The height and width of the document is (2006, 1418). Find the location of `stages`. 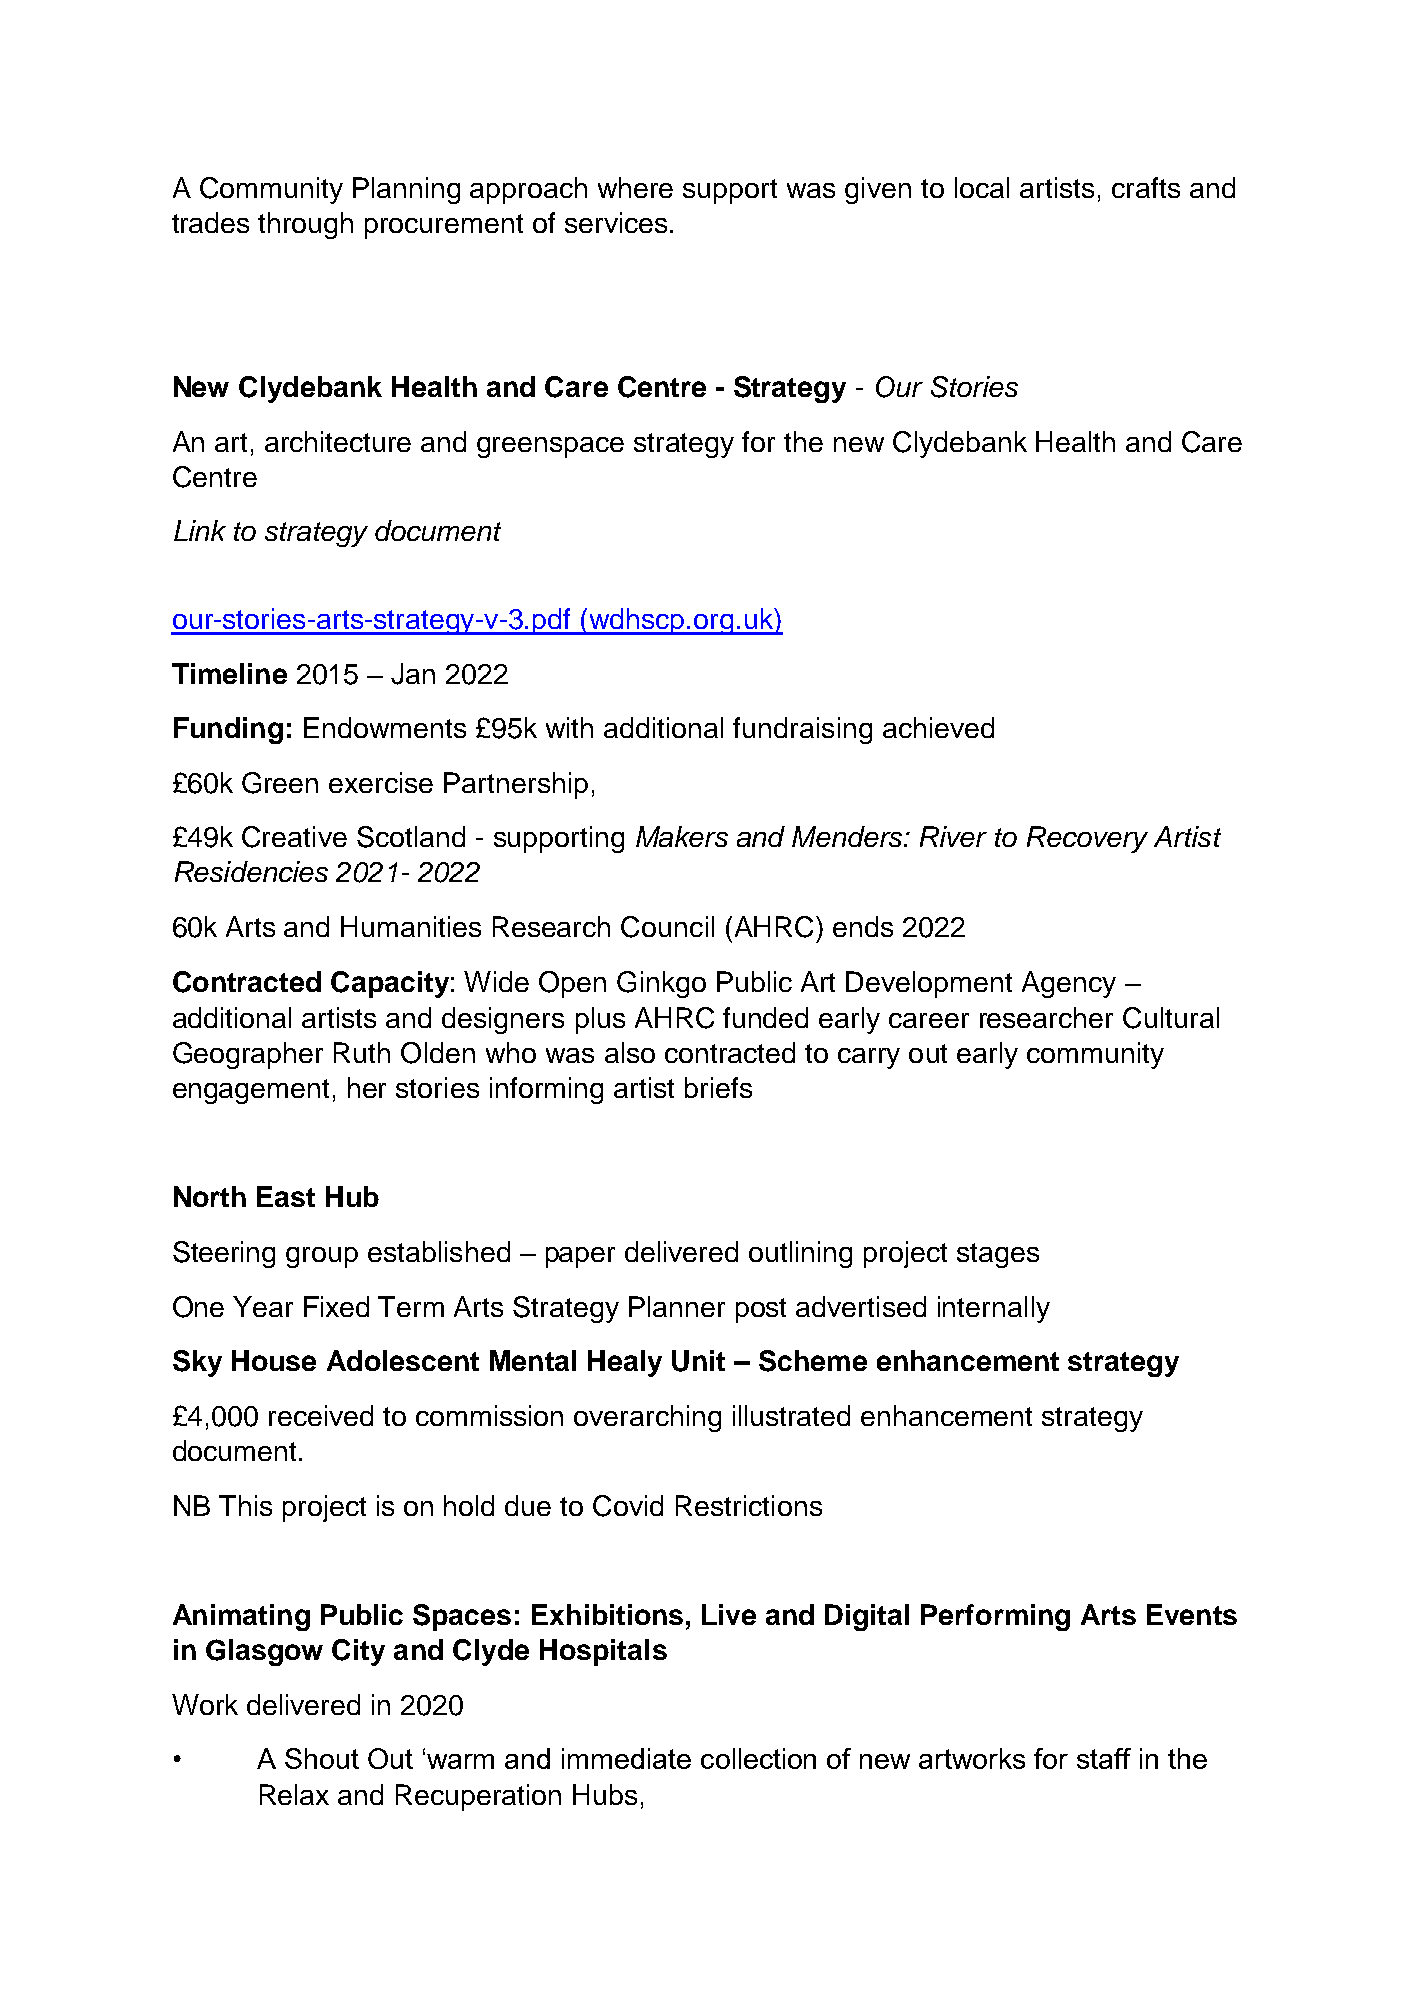

stages is located at coordinates (998, 1255).
